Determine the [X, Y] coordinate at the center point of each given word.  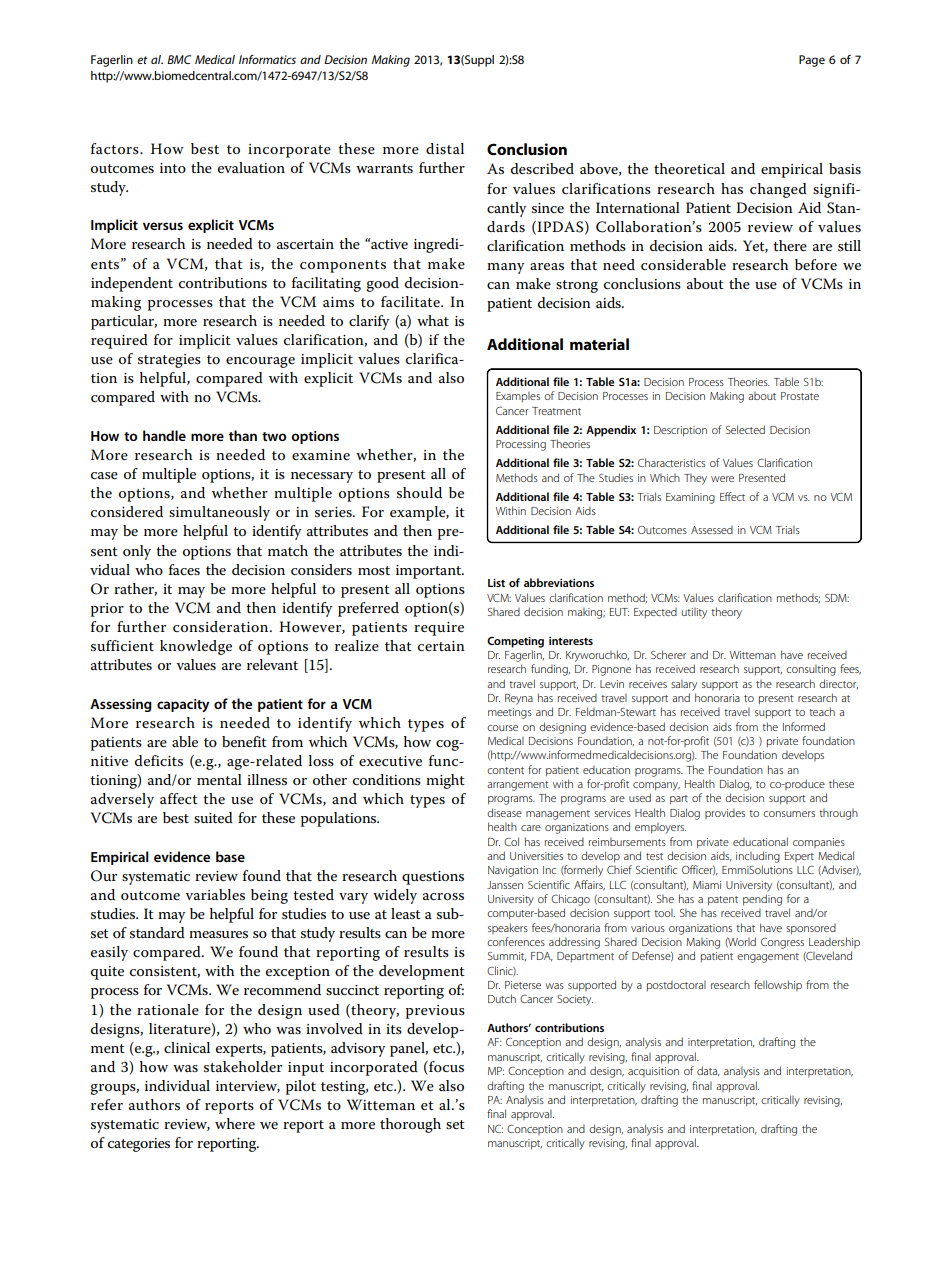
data [708, 1071]
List [496, 583]
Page [812, 61]
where [235, 1123]
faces [184, 569]
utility [694, 613]
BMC [179, 59]
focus [445, 1068]
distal [445, 148]
